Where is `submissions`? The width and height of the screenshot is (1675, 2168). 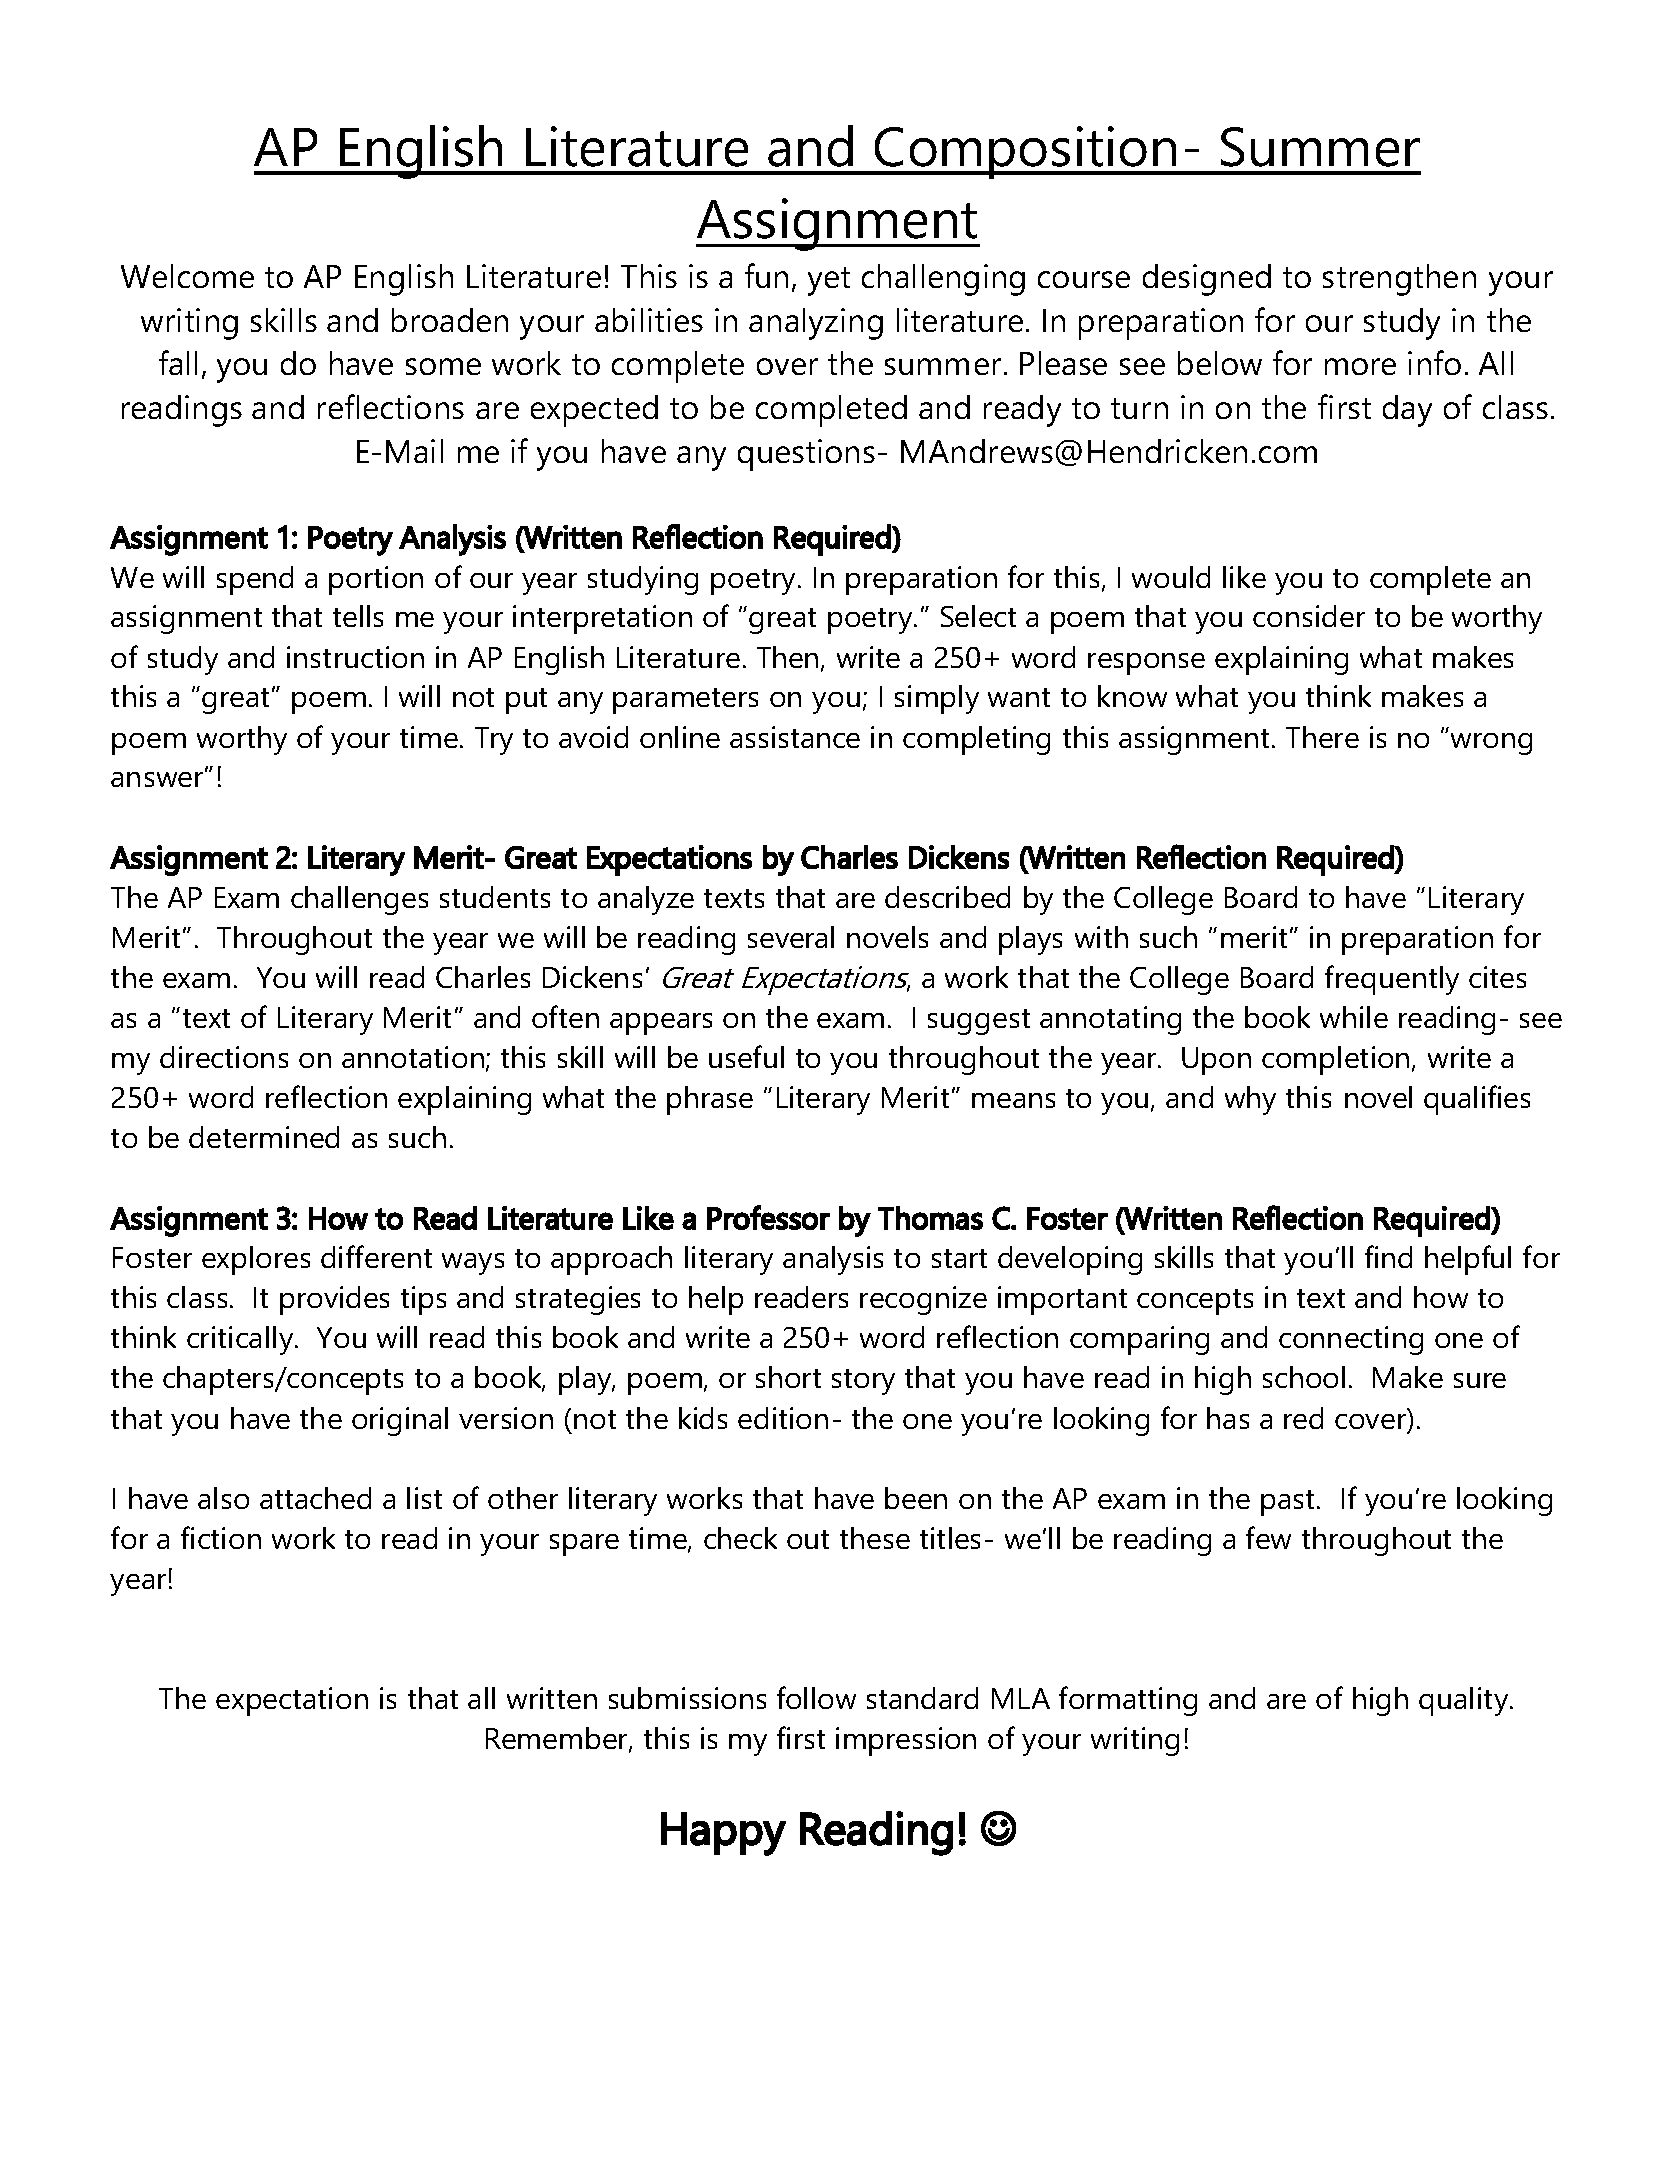
submissions is located at coordinates (687, 1698).
